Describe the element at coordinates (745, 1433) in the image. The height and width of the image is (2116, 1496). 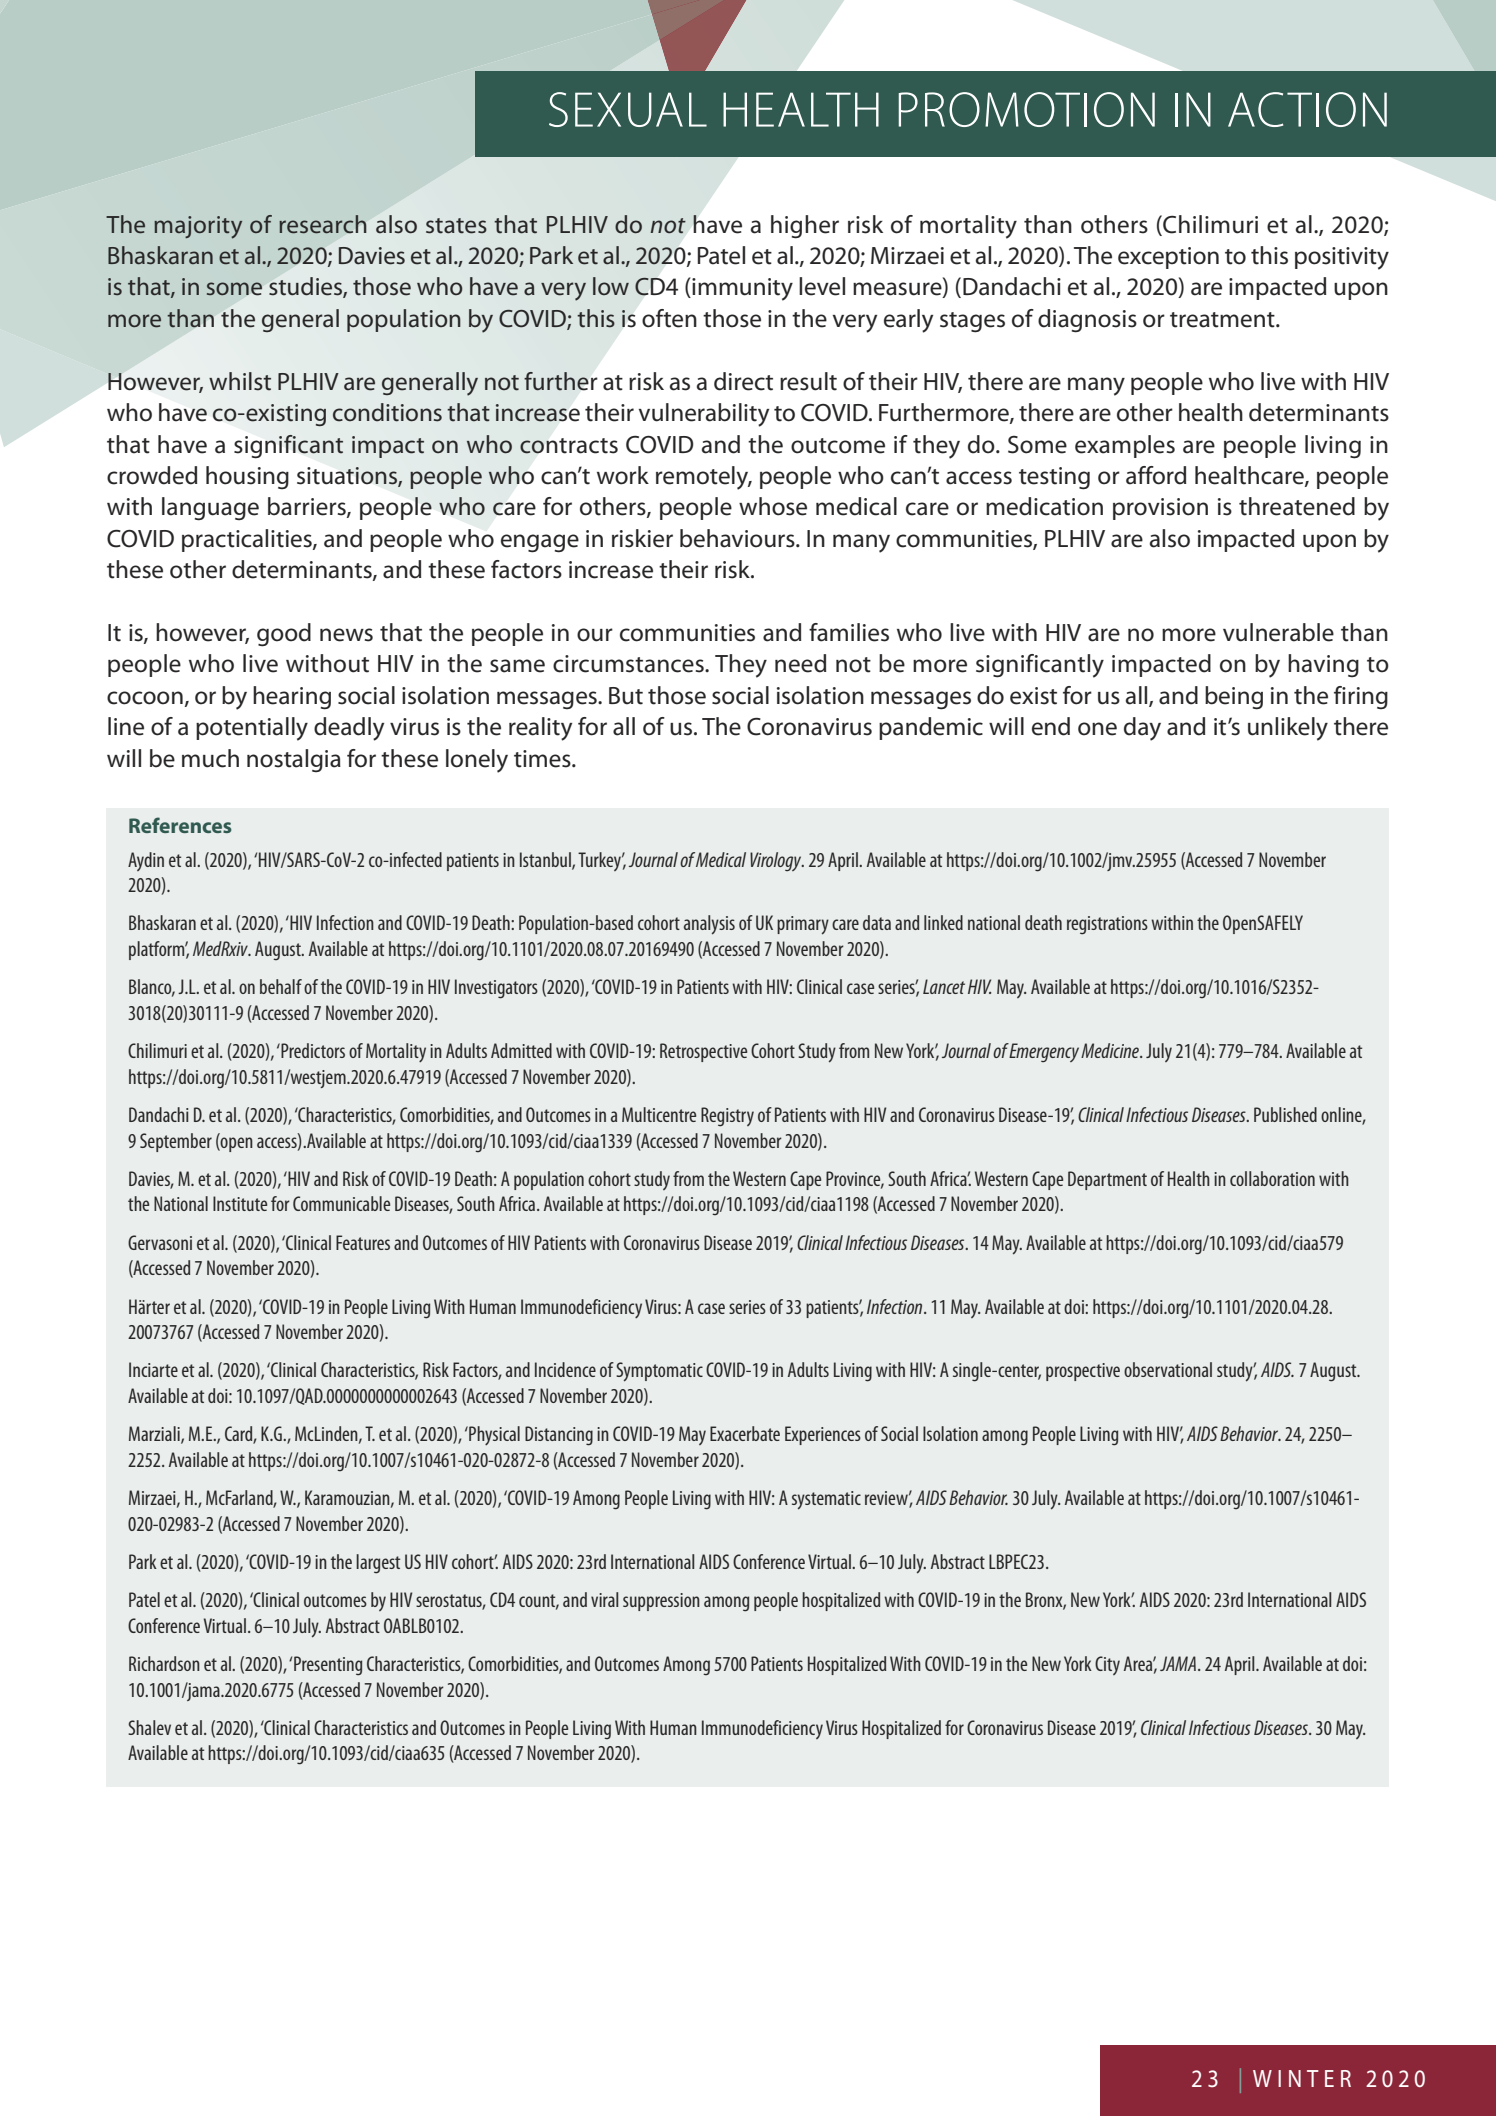
I see `Exacerbate` at that location.
